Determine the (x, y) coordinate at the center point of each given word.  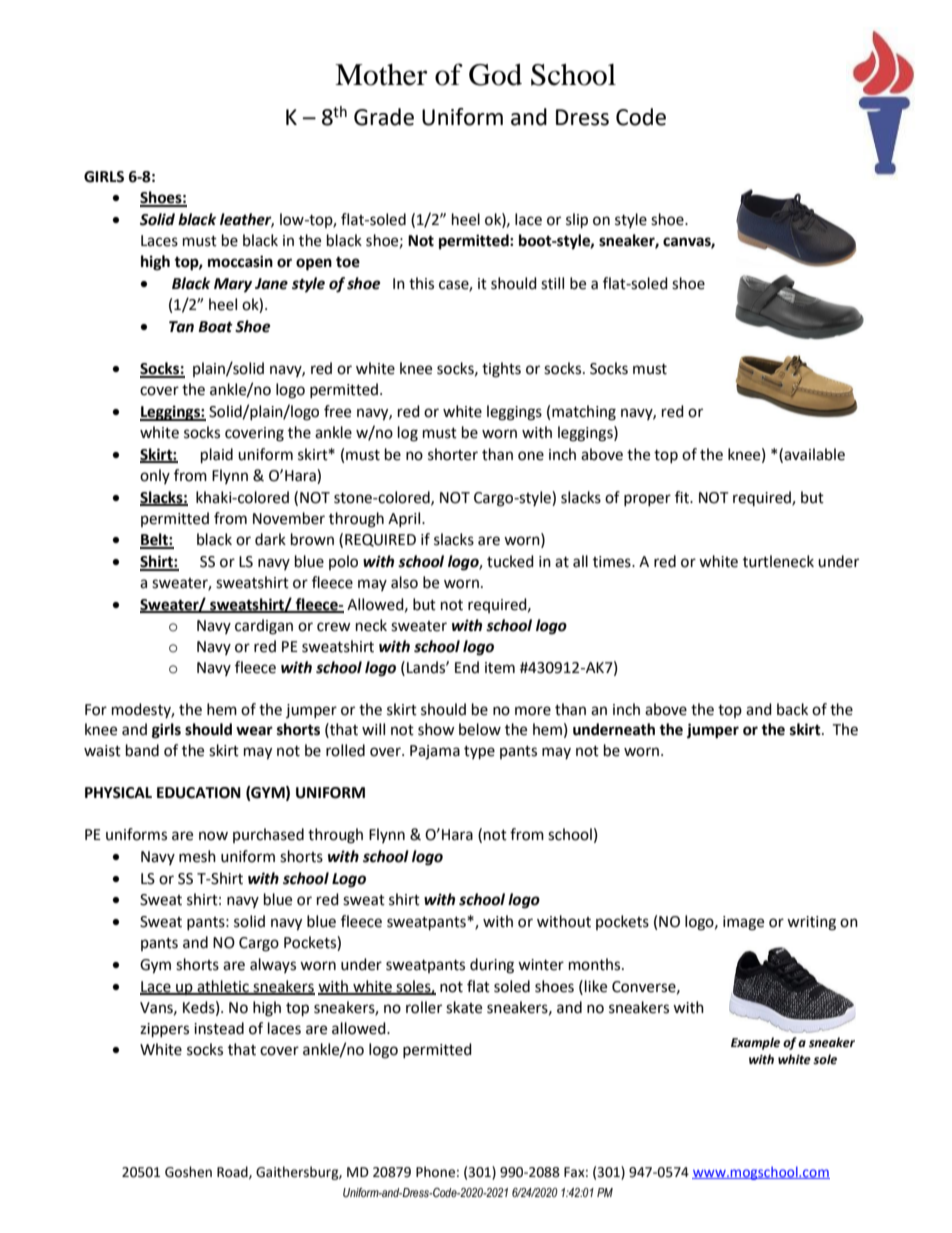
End (467, 667)
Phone (435, 1172)
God (495, 75)
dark (270, 539)
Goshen (188, 1172)
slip (577, 221)
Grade (384, 117)
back (792, 709)
